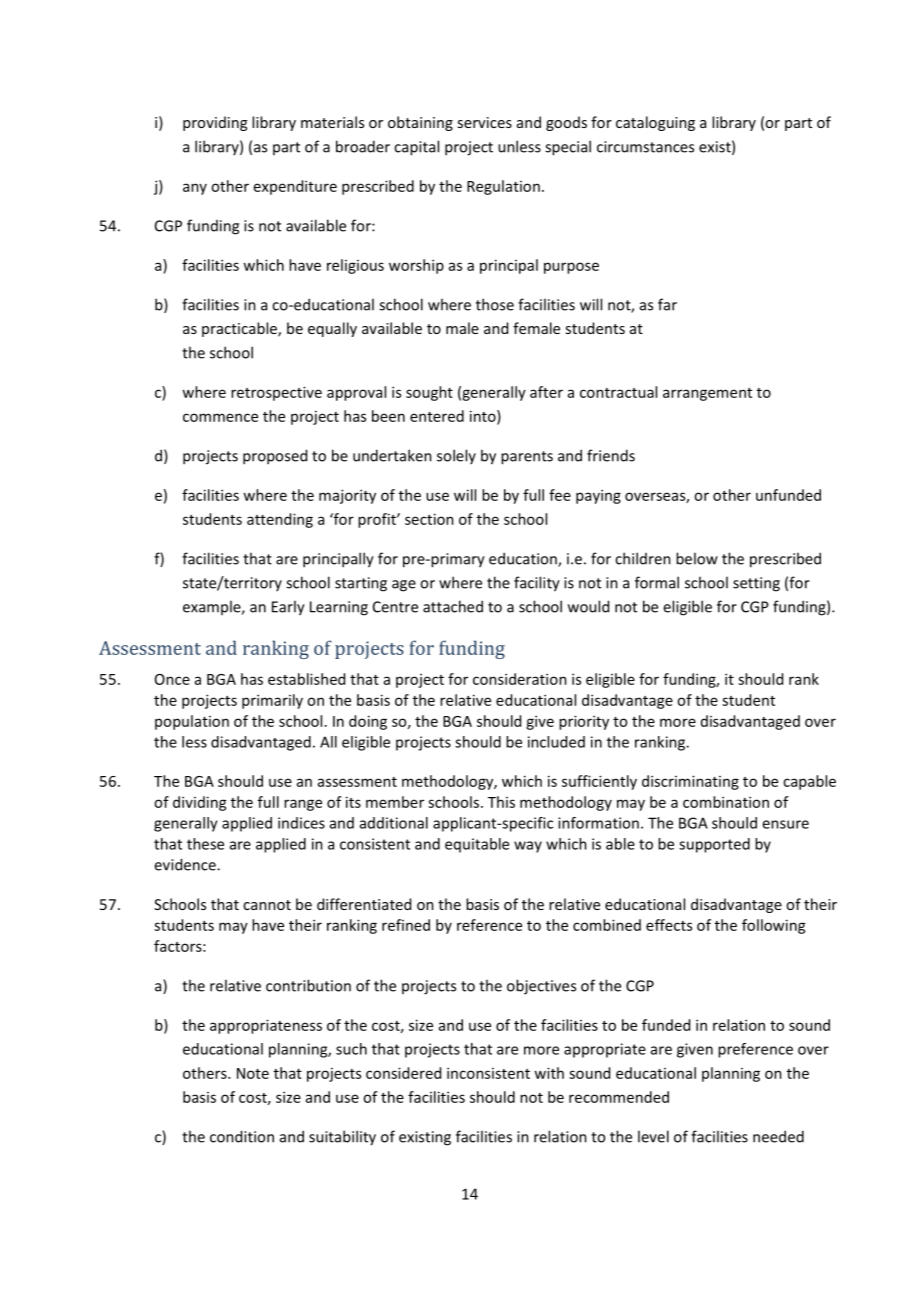 The height and width of the screenshot is (1308, 924). What do you see at coordinates (242, 1136) in the screenshot?
I see `condition` at bounding box center [242, 1136].
